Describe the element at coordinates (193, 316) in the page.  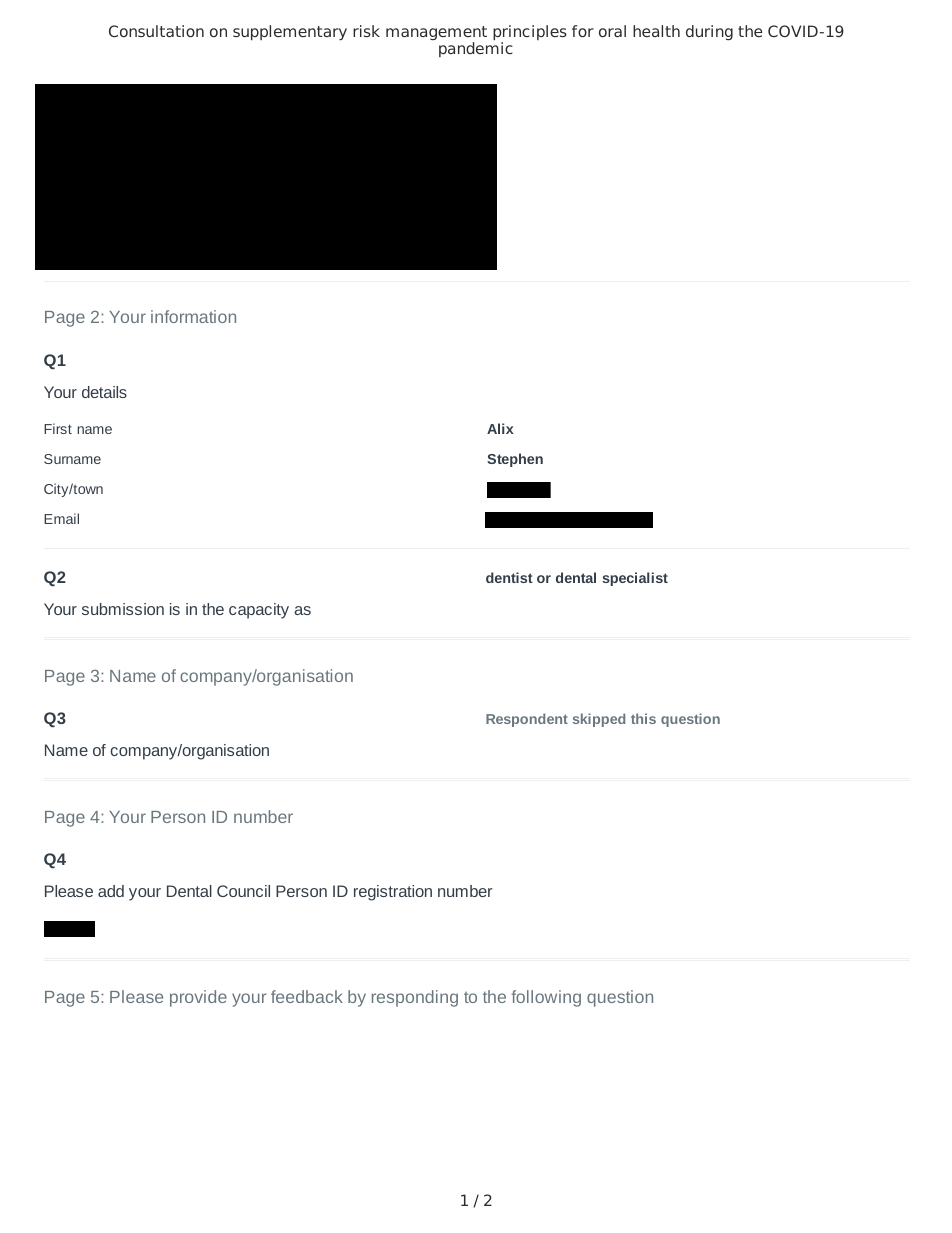
I see `information` at that location.
